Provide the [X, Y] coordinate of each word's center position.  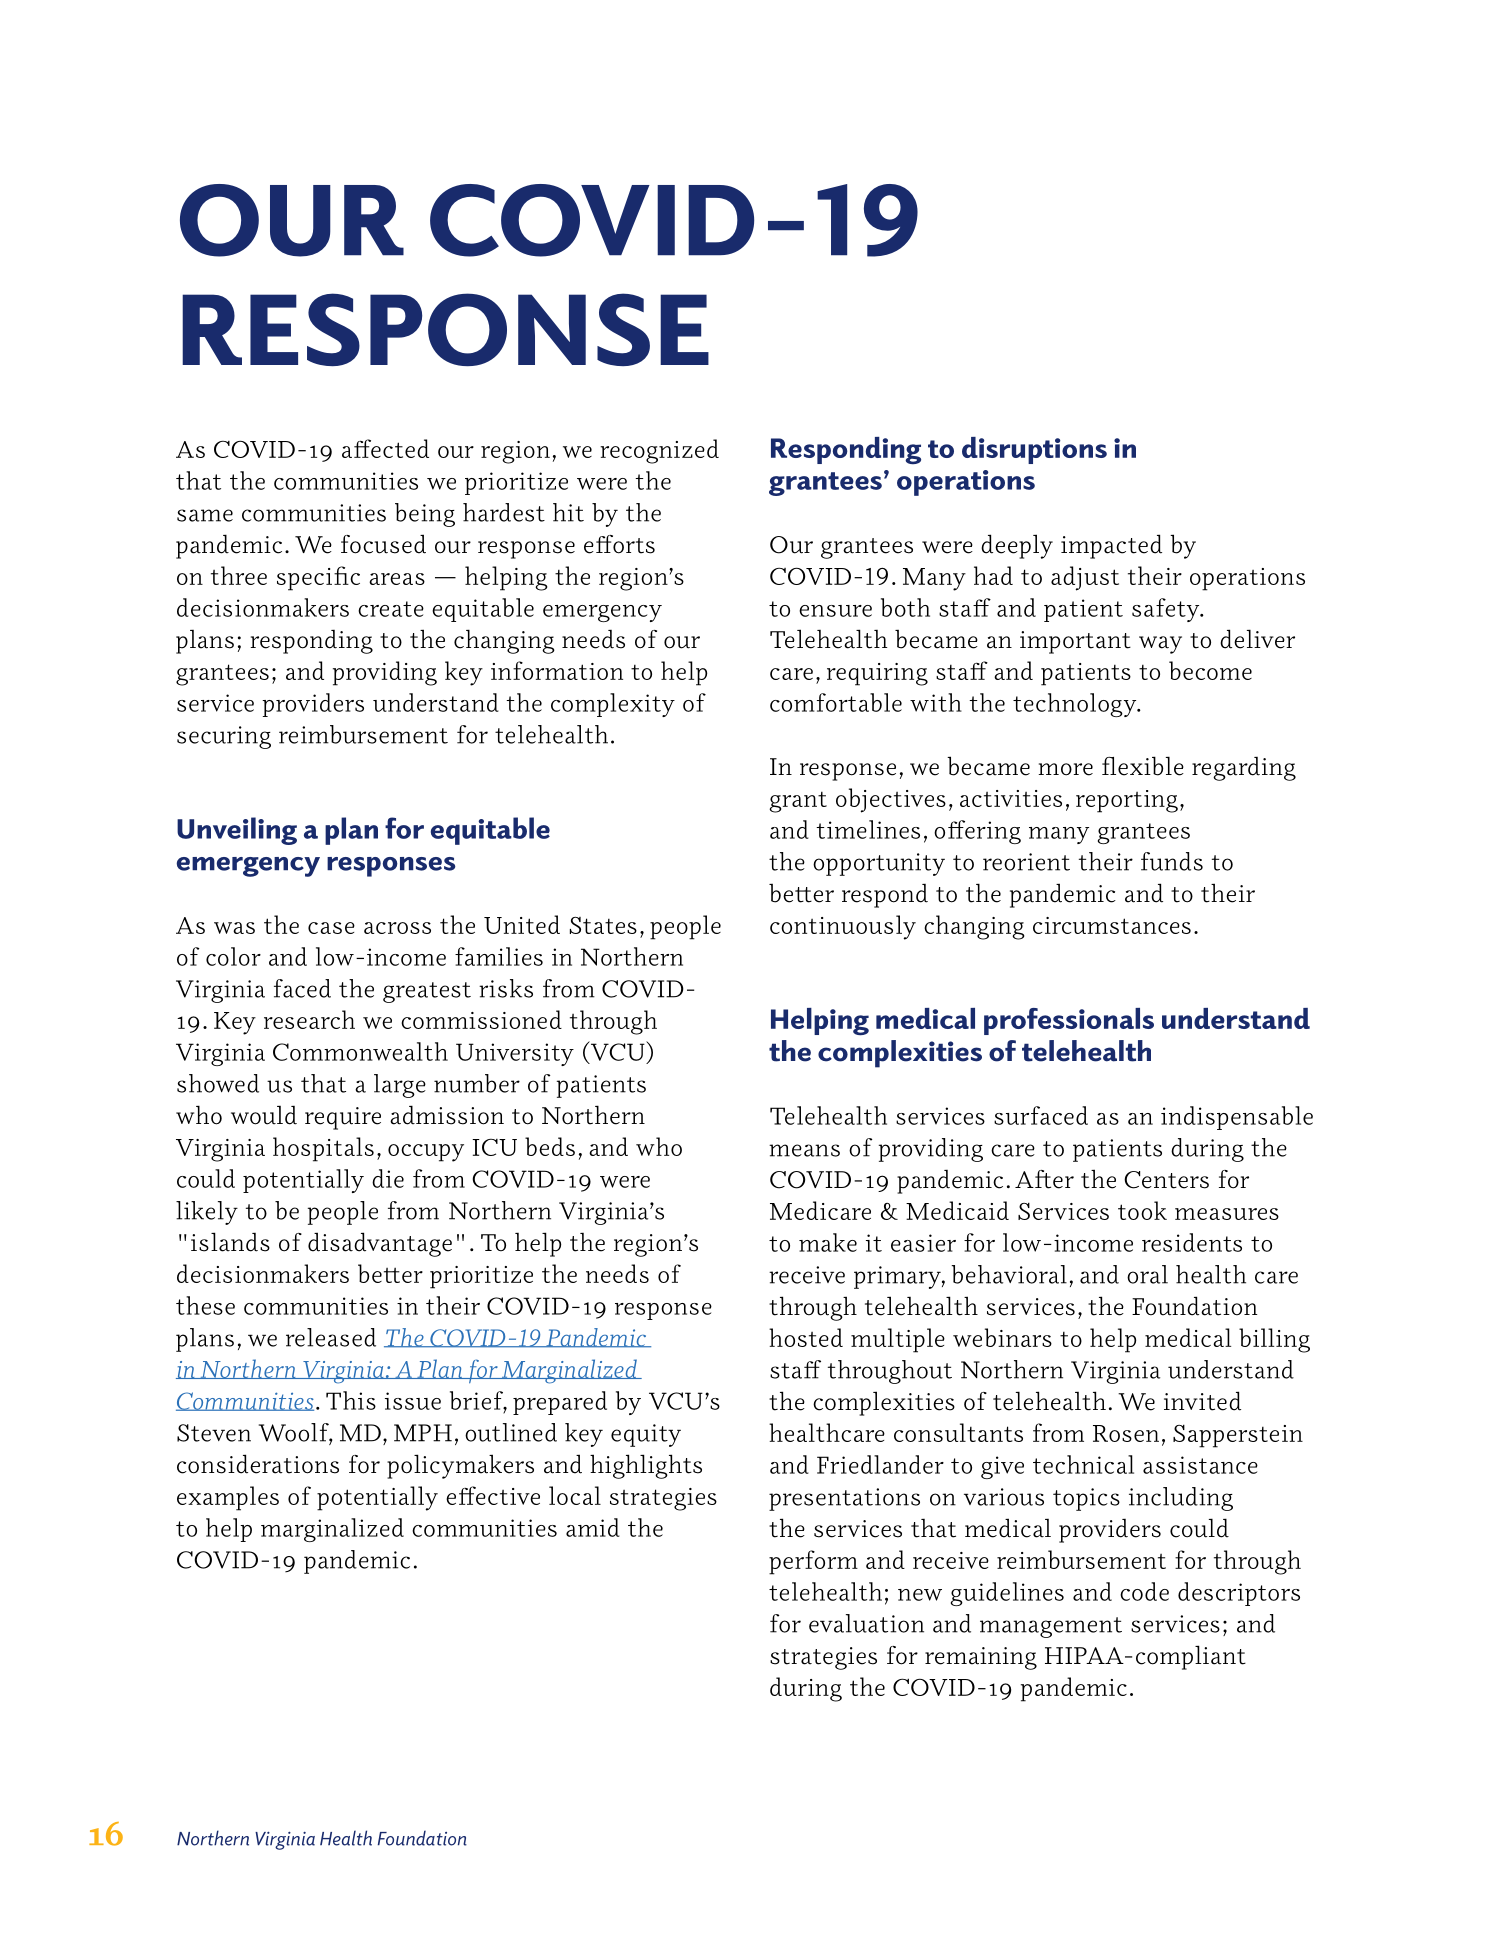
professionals [1069, 1021]
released [331, 1337]
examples [228, 1498]
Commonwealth [360, 1051]
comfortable [836, 702]
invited [1202, 1401]
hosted [806, 1337]
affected [385, 448]
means [804, 1150]
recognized [659, 451]
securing [224, 737]
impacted [1111, 546]
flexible [1143, 766]
